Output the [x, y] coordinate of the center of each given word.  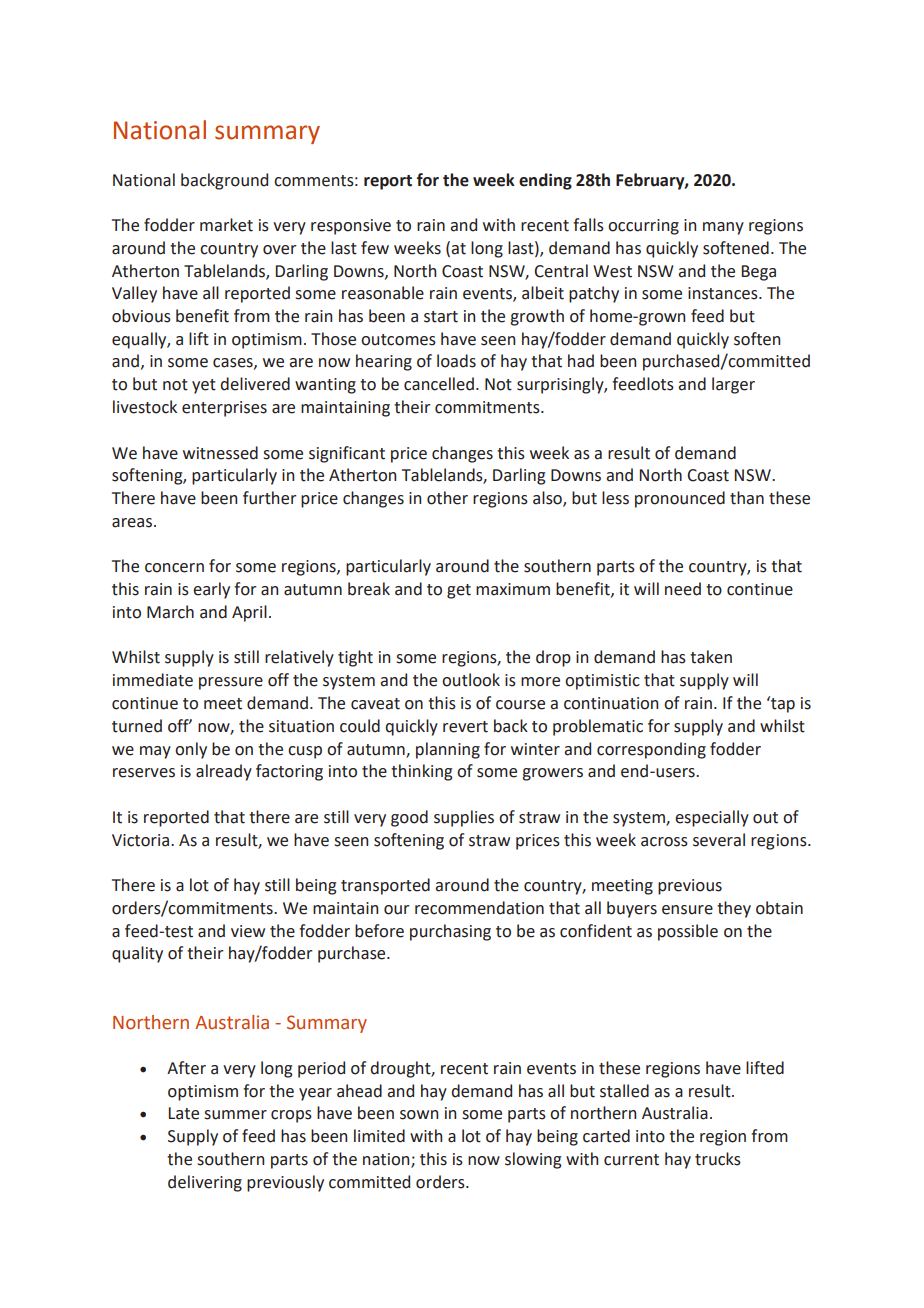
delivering [205, 1183]
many [723, 228]
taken [711, 657]
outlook [471, 680]
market [226, 225]
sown [419, 1115]
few [375, 248]
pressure [231, 683]
